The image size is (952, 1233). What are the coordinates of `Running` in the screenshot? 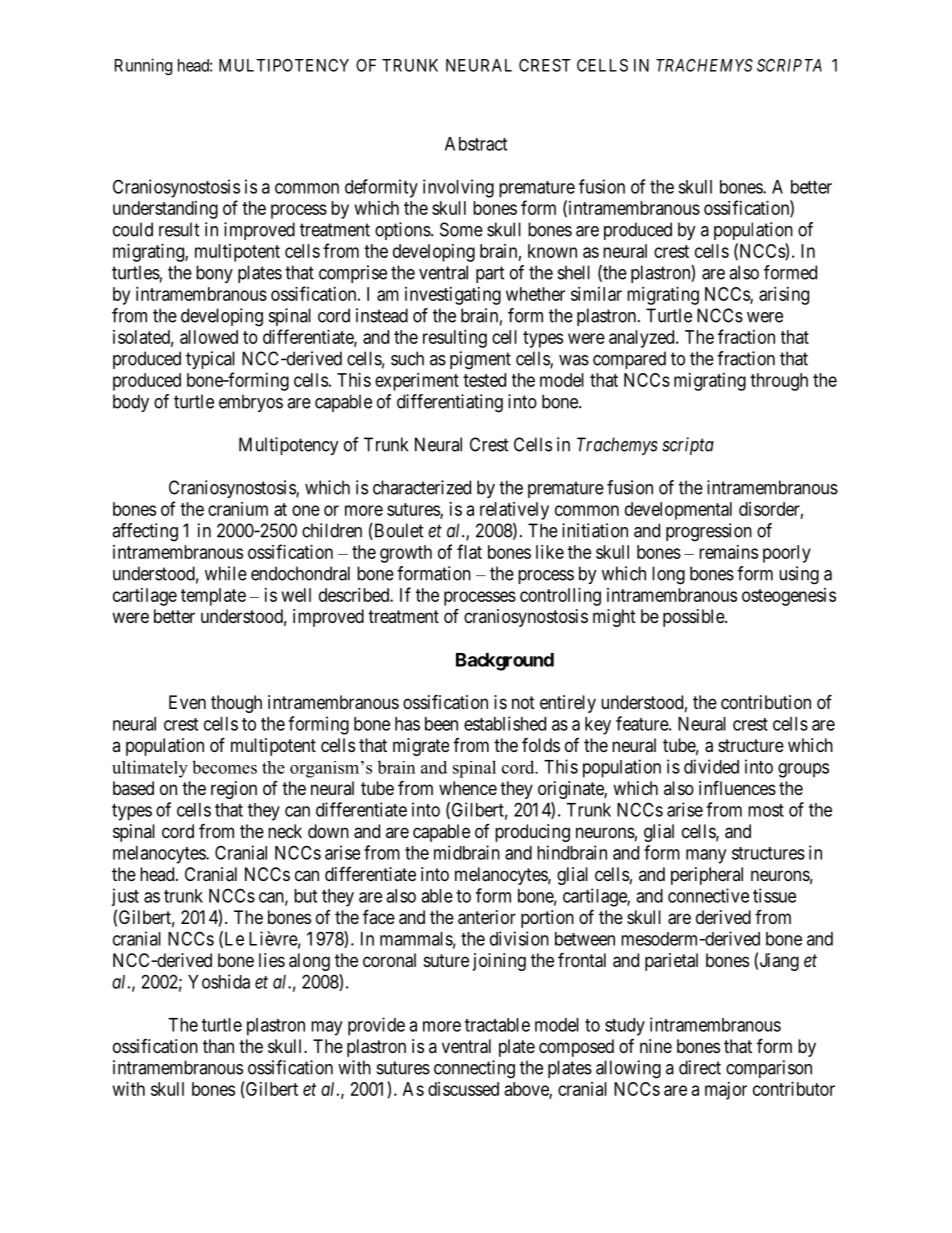 It's located at (143, 66).
